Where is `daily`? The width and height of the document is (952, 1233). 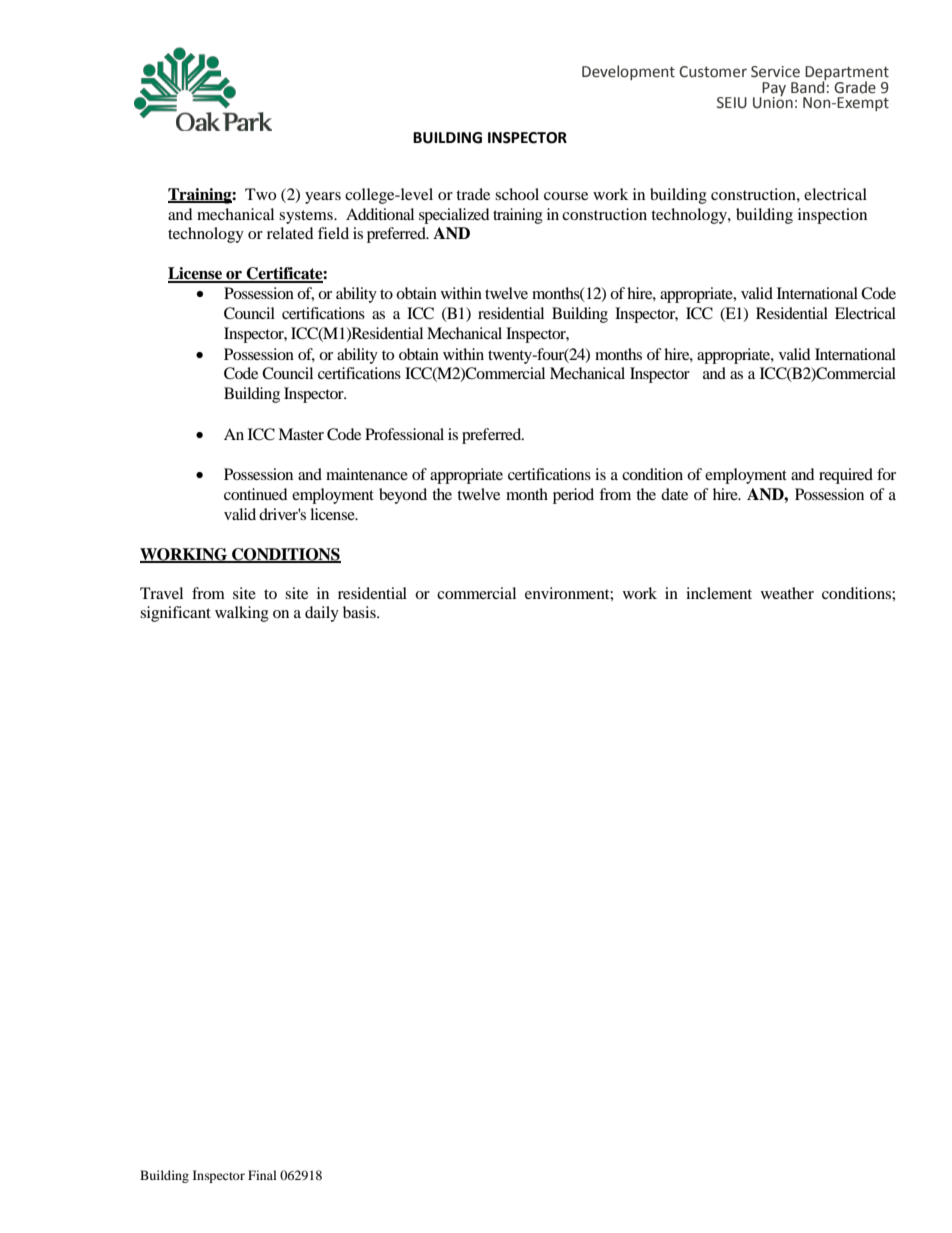
daily is located at coordinates (322, 614).
